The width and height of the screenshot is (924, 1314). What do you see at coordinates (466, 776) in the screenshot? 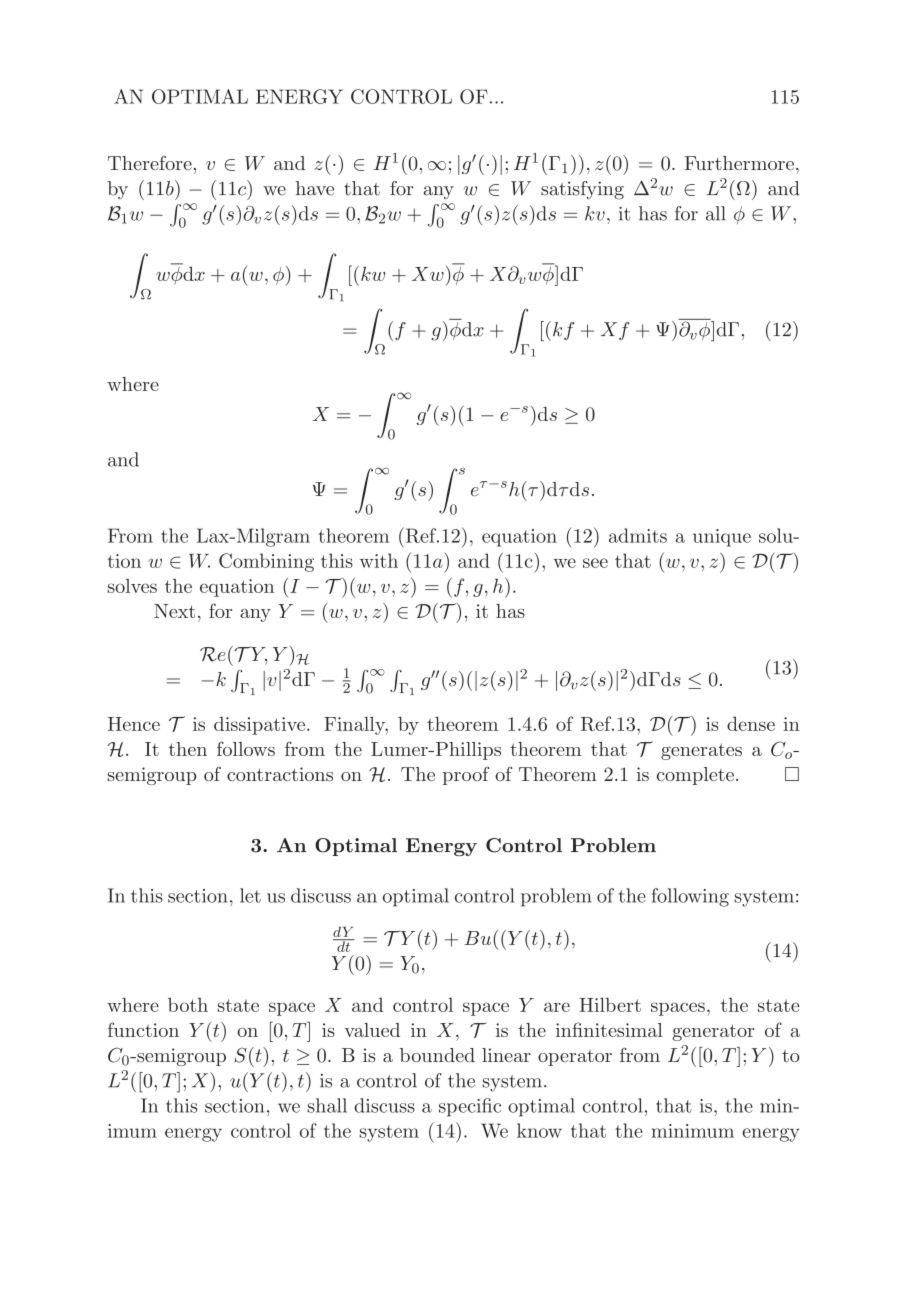
I see `proof` at bounding box center [466, 776].
